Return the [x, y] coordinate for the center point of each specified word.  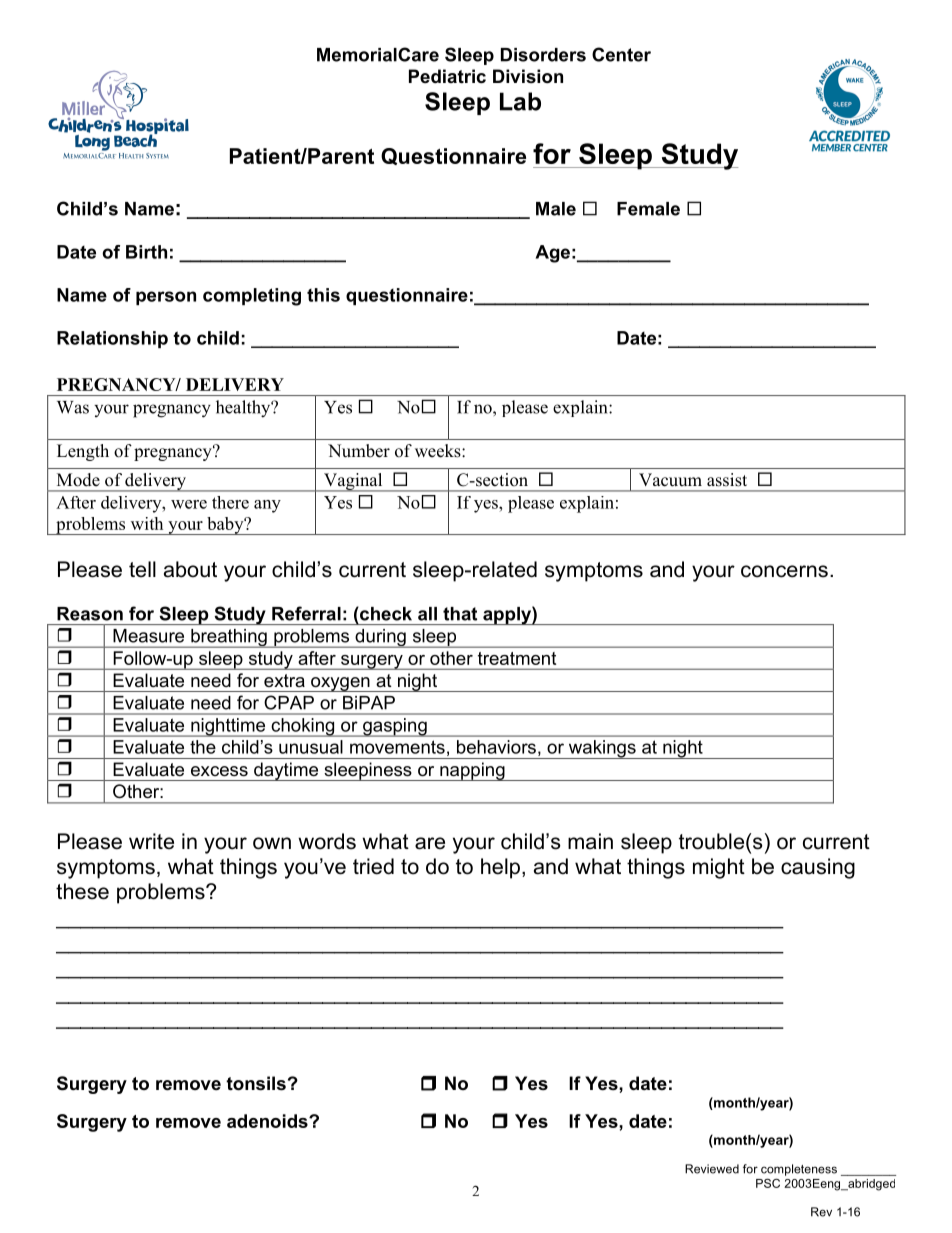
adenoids [268, 1121]
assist [727, 480]
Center [621, 54]
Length [83, 452]
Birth [146, 252]
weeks [439, 451]
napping [472, 771]
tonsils [256, 1083]
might [719, 868]
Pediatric [447, 76]
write [151, 841]
